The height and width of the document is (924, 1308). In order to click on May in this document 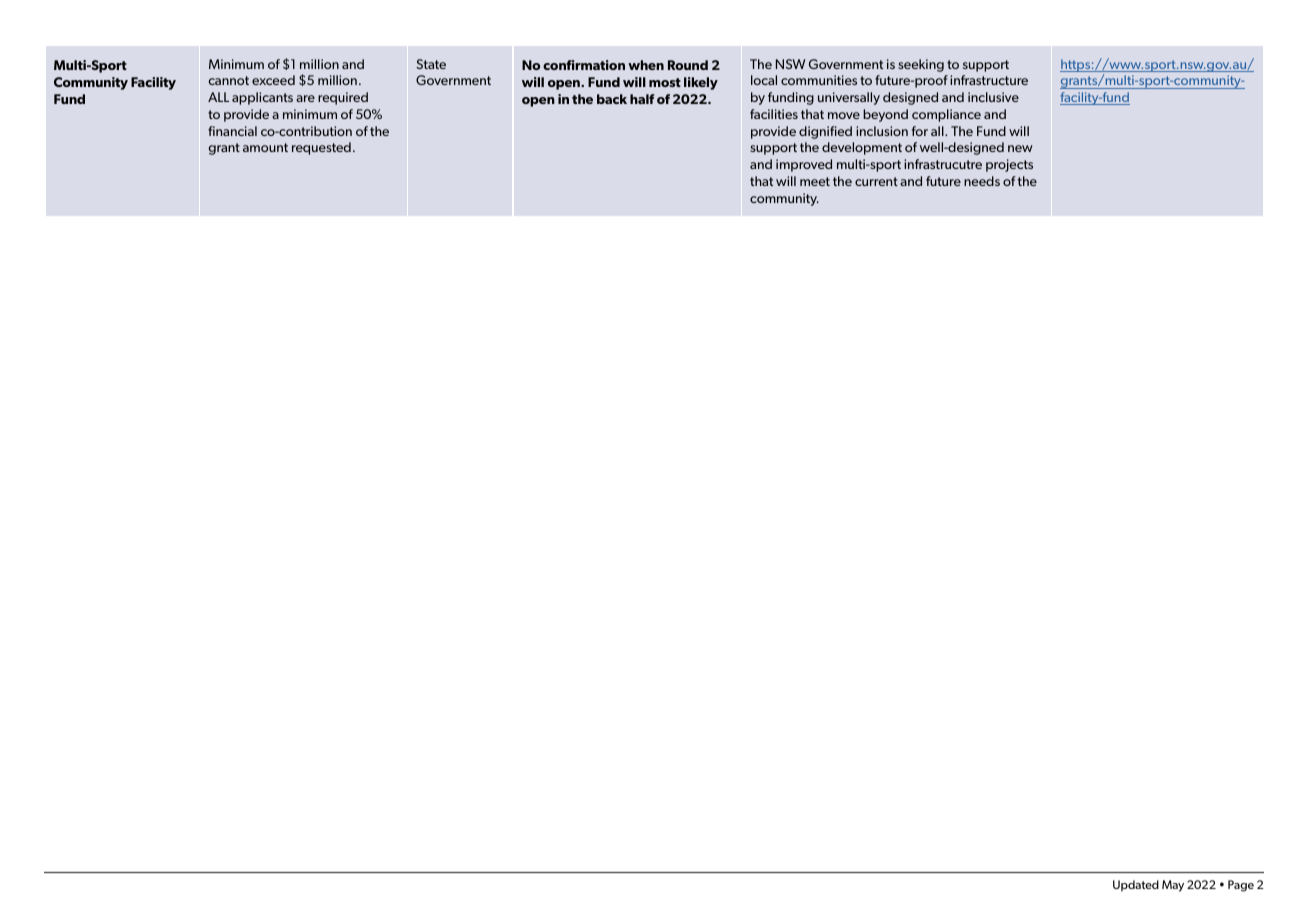, I will do `click(1173, 886)`.
